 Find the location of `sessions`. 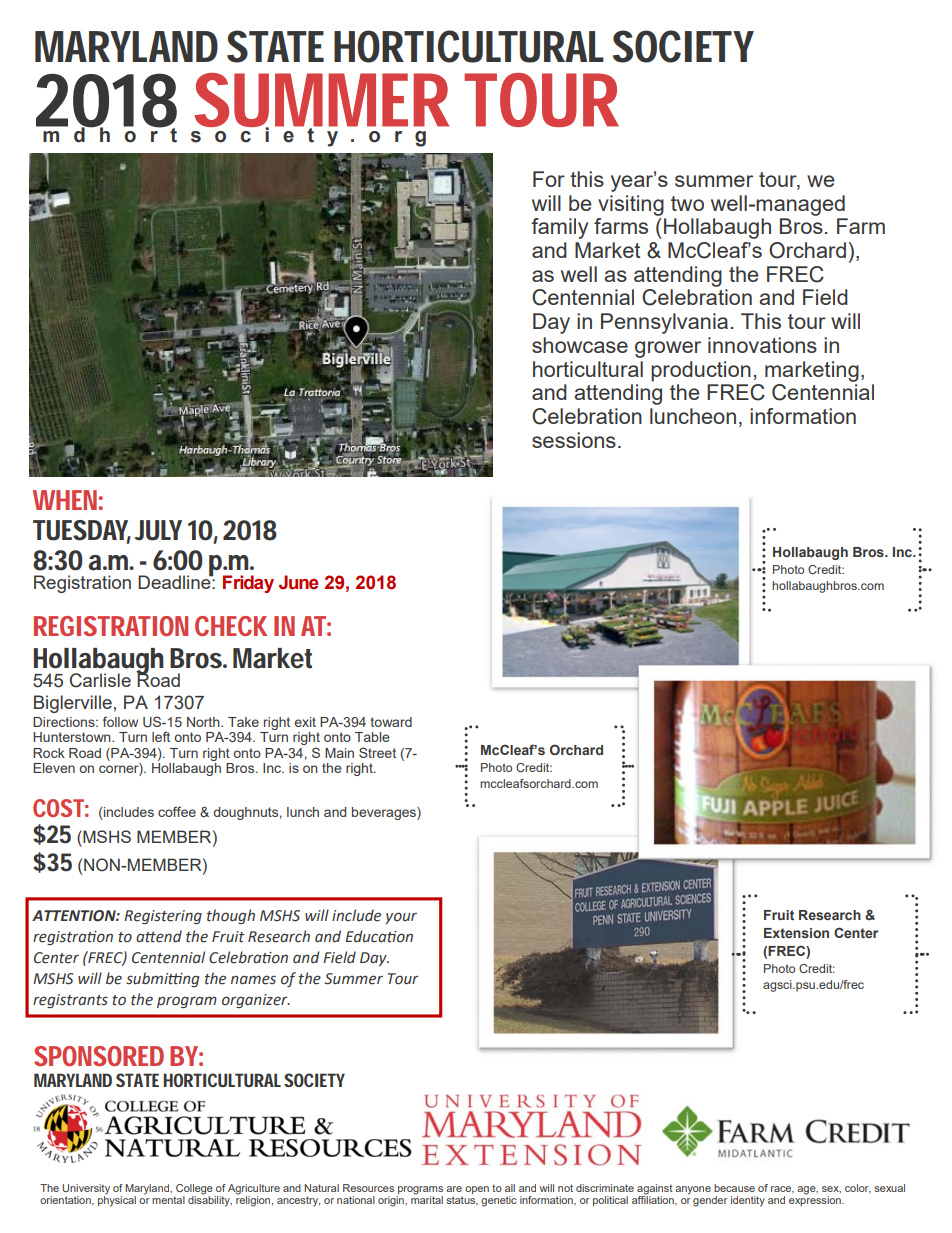

sessions is located at coordinates (574, 440).
